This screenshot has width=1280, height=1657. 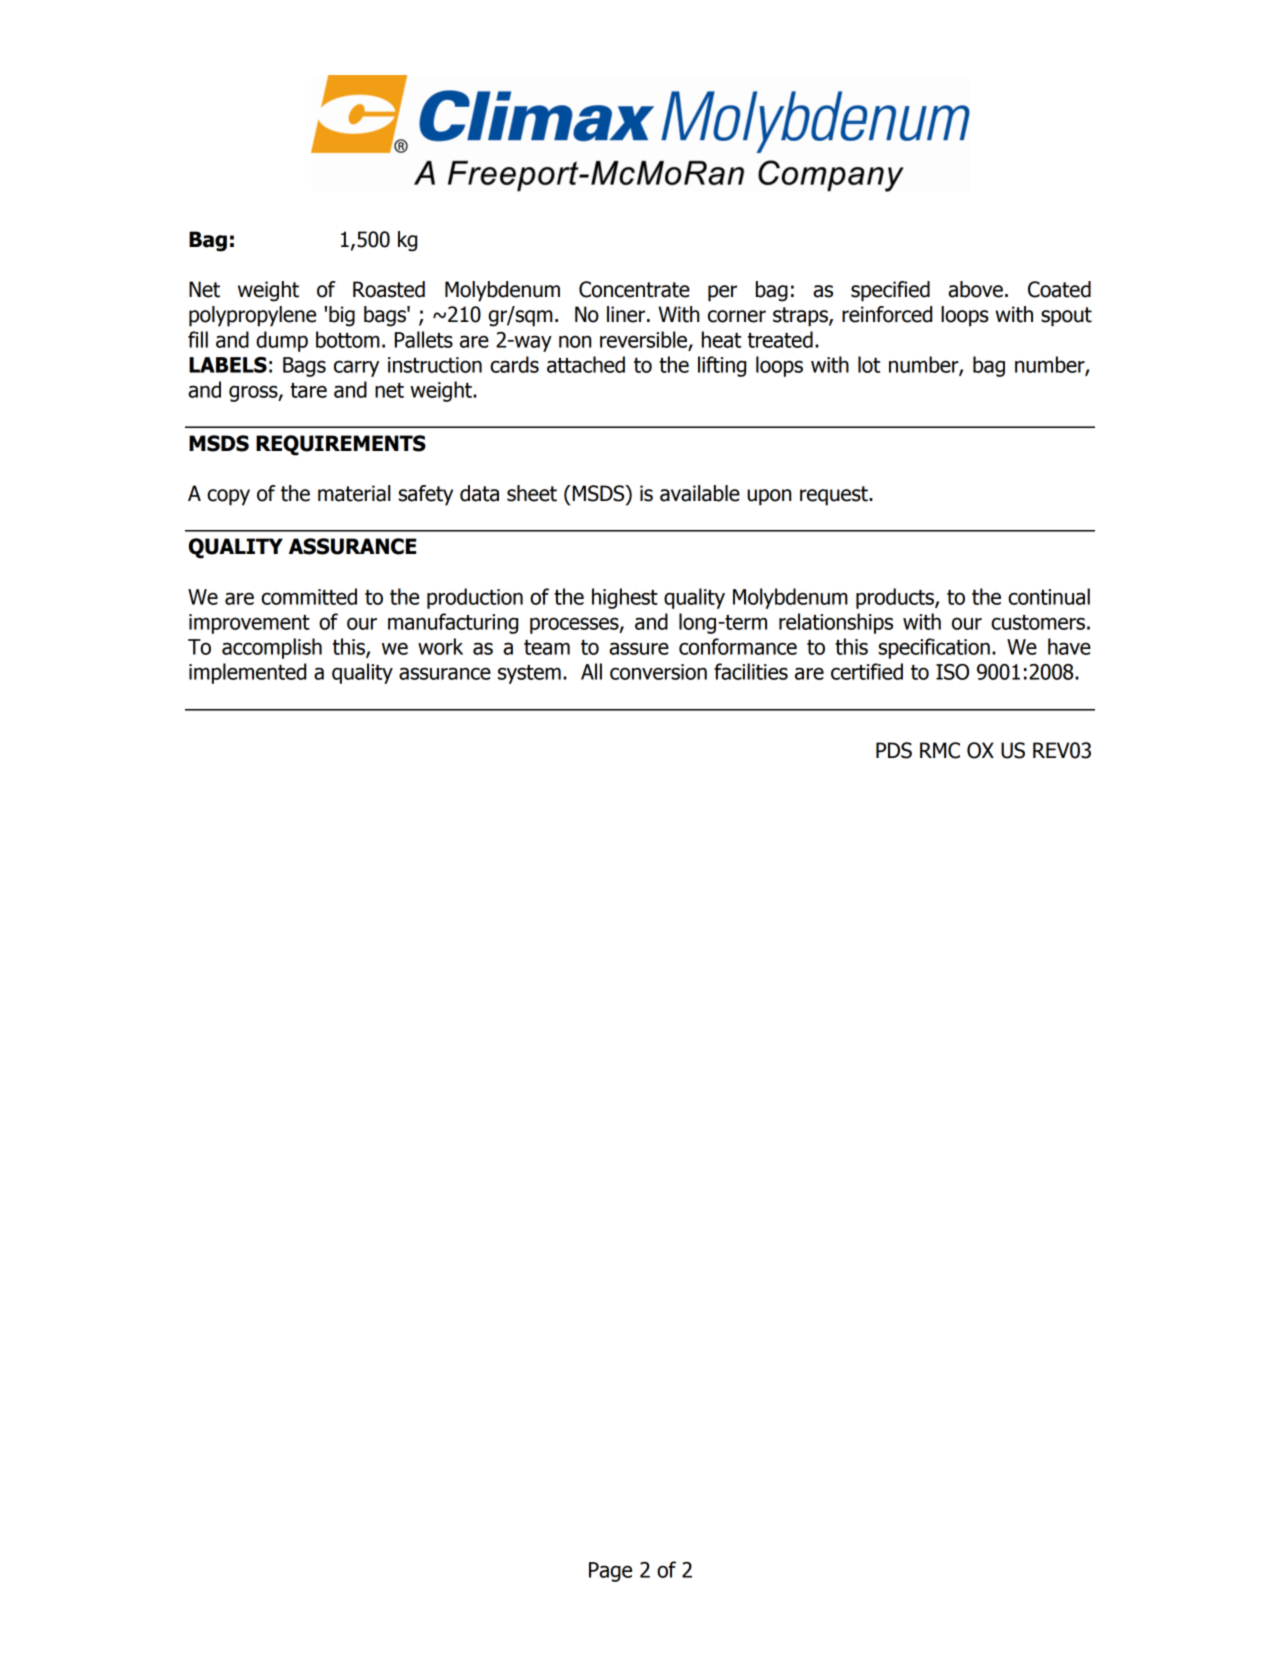 I want to click on implemented, so click(x=247, y=673).
